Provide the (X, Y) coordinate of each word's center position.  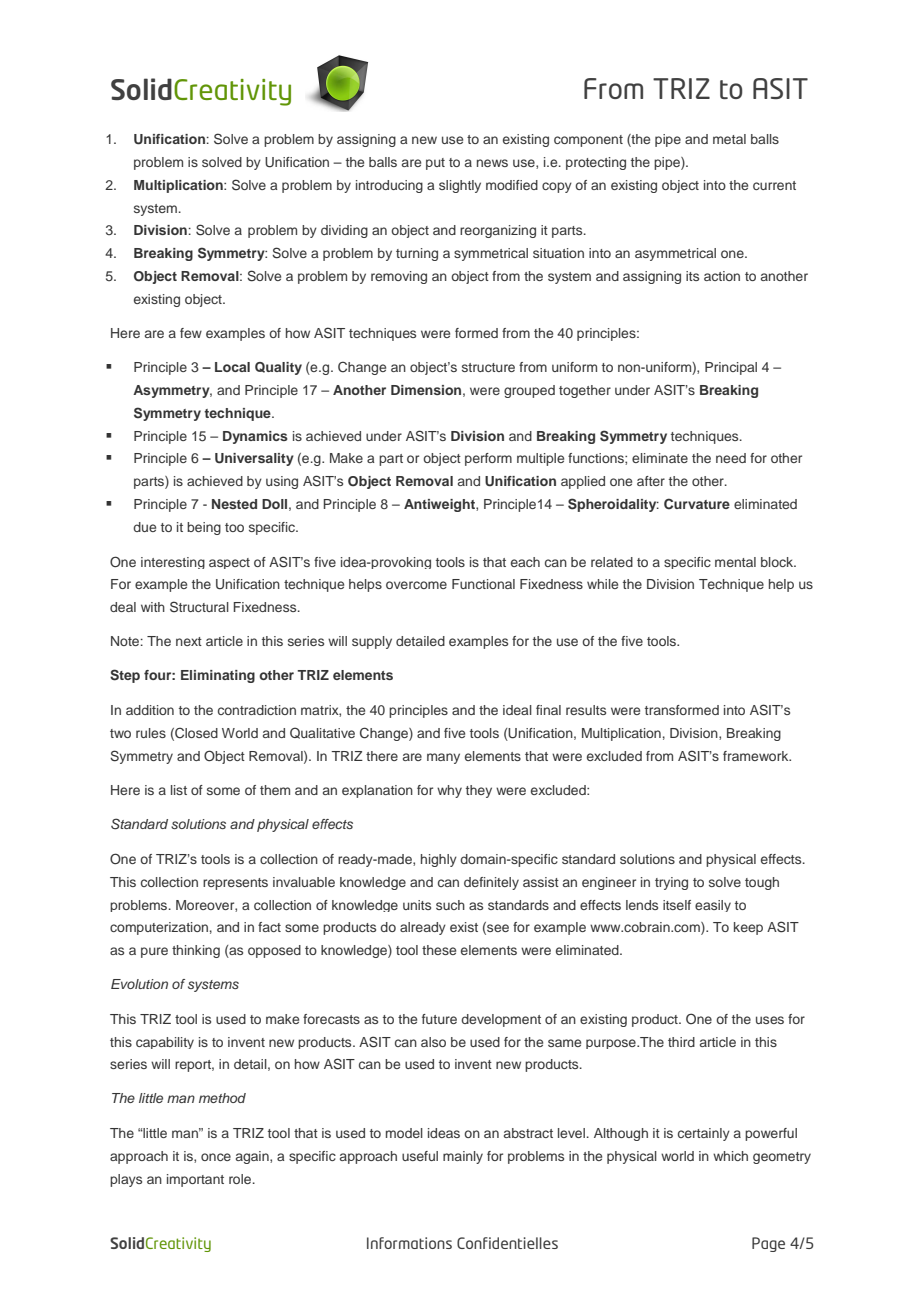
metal (729, 139)
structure (488, 367)
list (179, 790)
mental (735, 562)
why (449, 791)
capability (165, 1043)
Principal (731, 368)
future (439, 1019)
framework (757, 756)
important (195, 1180)
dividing (344, 231)
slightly (460, 186)
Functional (483, 584)
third (681, 1042)
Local (232, 367)
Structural (199, 607)
